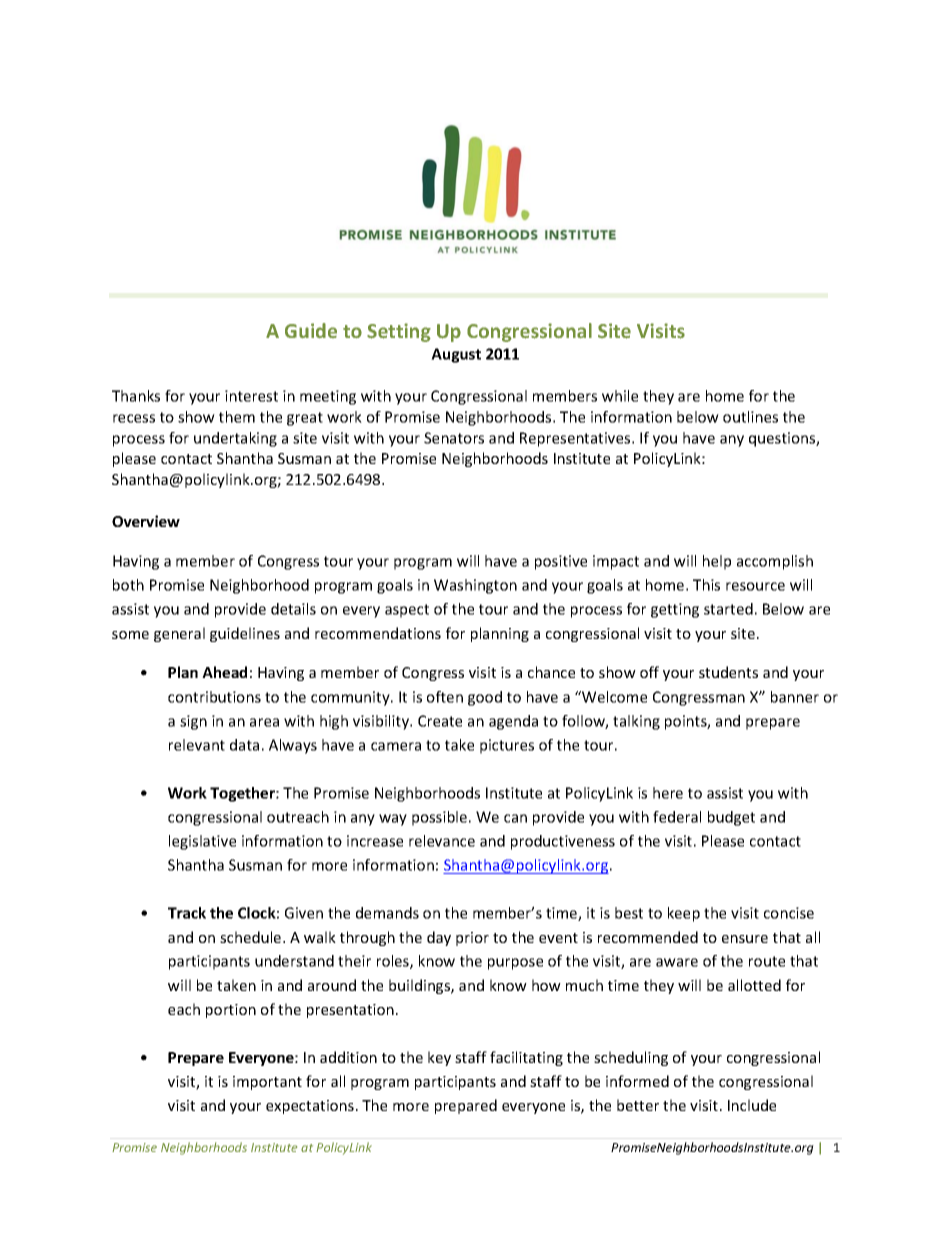 The height and width of the image is (1233, 952). What do you see at coordinates (251, 396) in the image?
I see `interest` at bounding box center [251, 396].
